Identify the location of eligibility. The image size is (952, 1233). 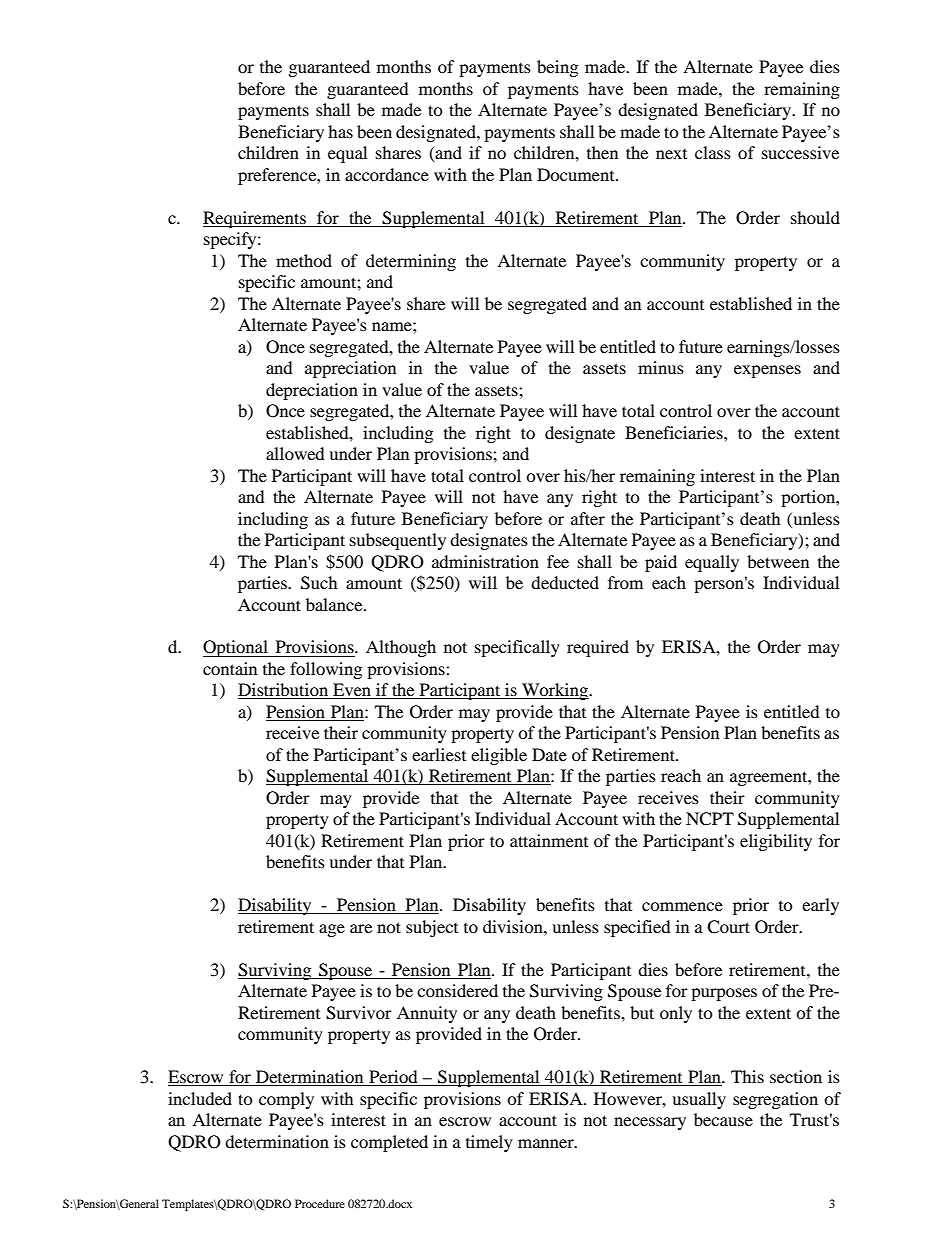
(776, 842).
